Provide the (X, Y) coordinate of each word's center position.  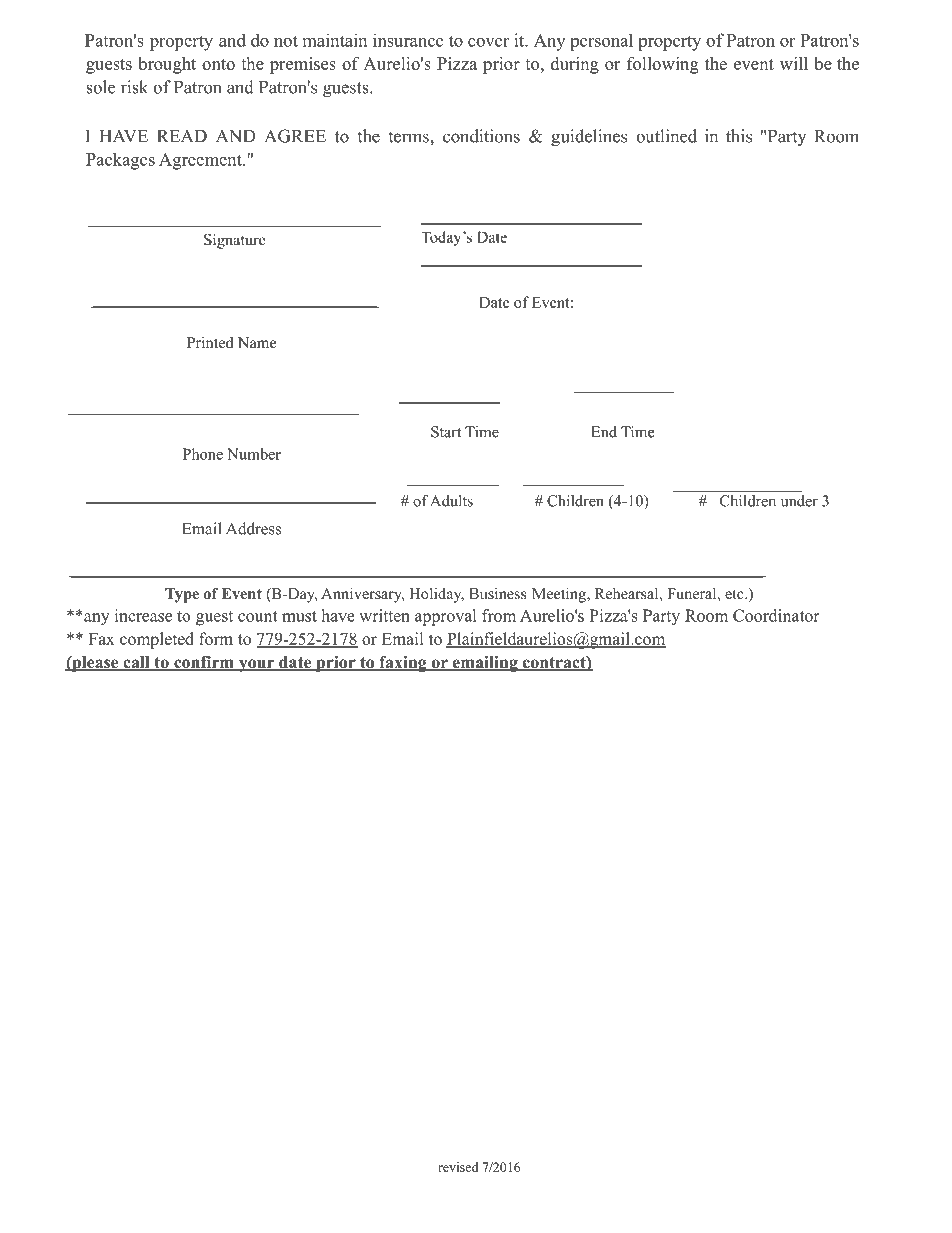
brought (167, 65)
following (662, 65)
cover (488, 42)
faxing (403, 664)
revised (458, 1167)
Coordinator (776, 615)
